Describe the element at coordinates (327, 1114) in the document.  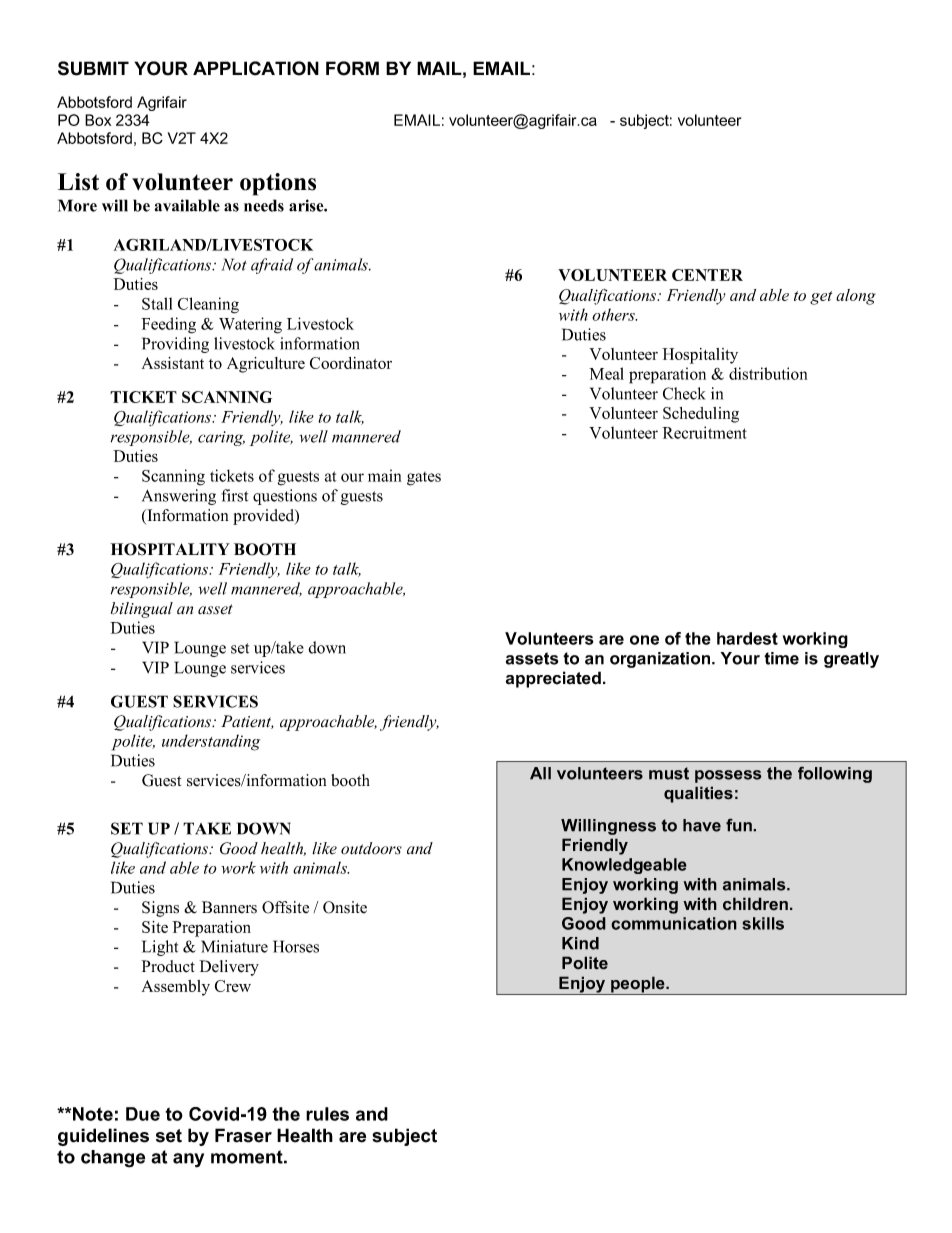
I see `rules` at that location.
